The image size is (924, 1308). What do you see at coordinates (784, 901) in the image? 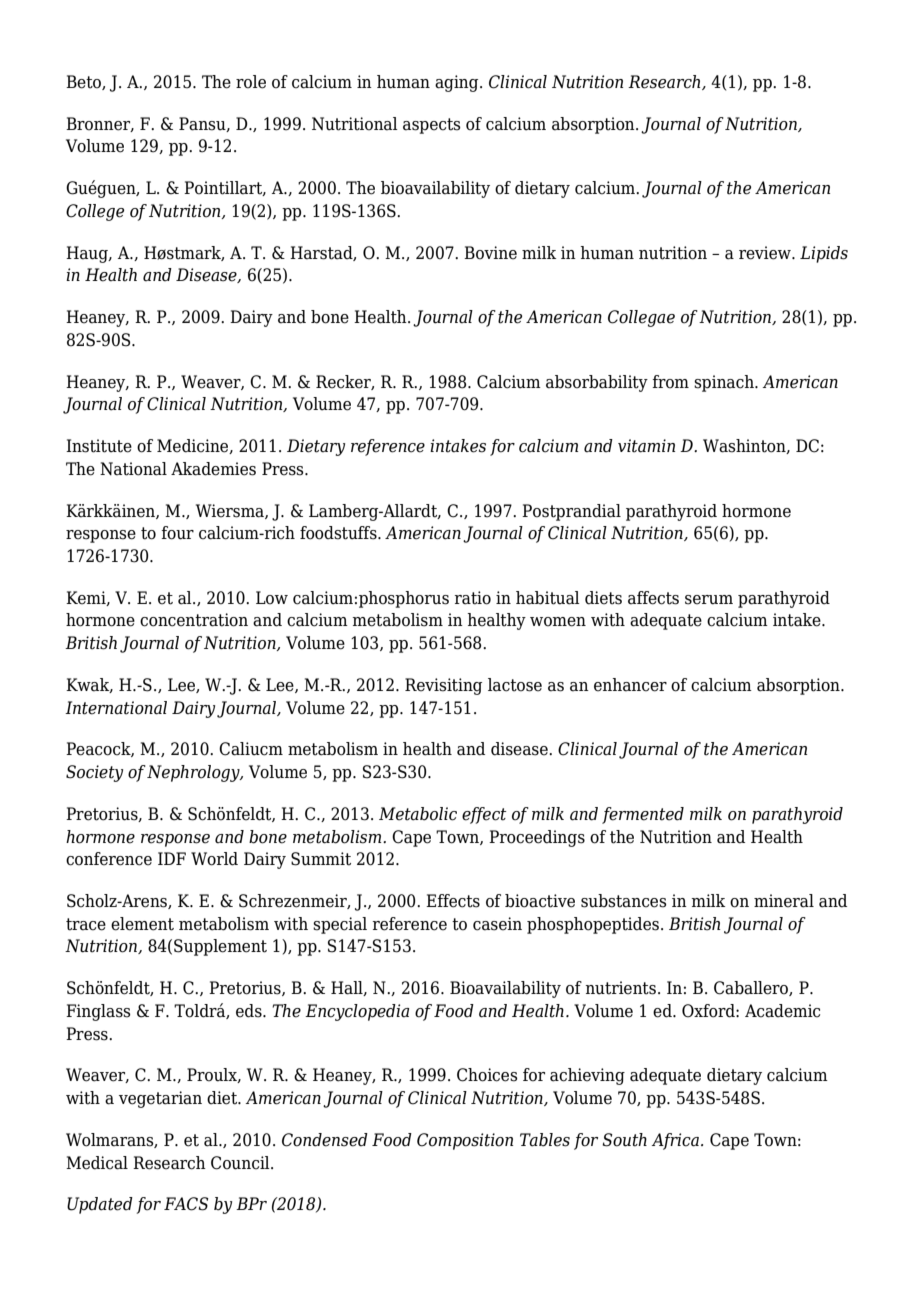
I see `mineral` at bounding box center [784, 901].
